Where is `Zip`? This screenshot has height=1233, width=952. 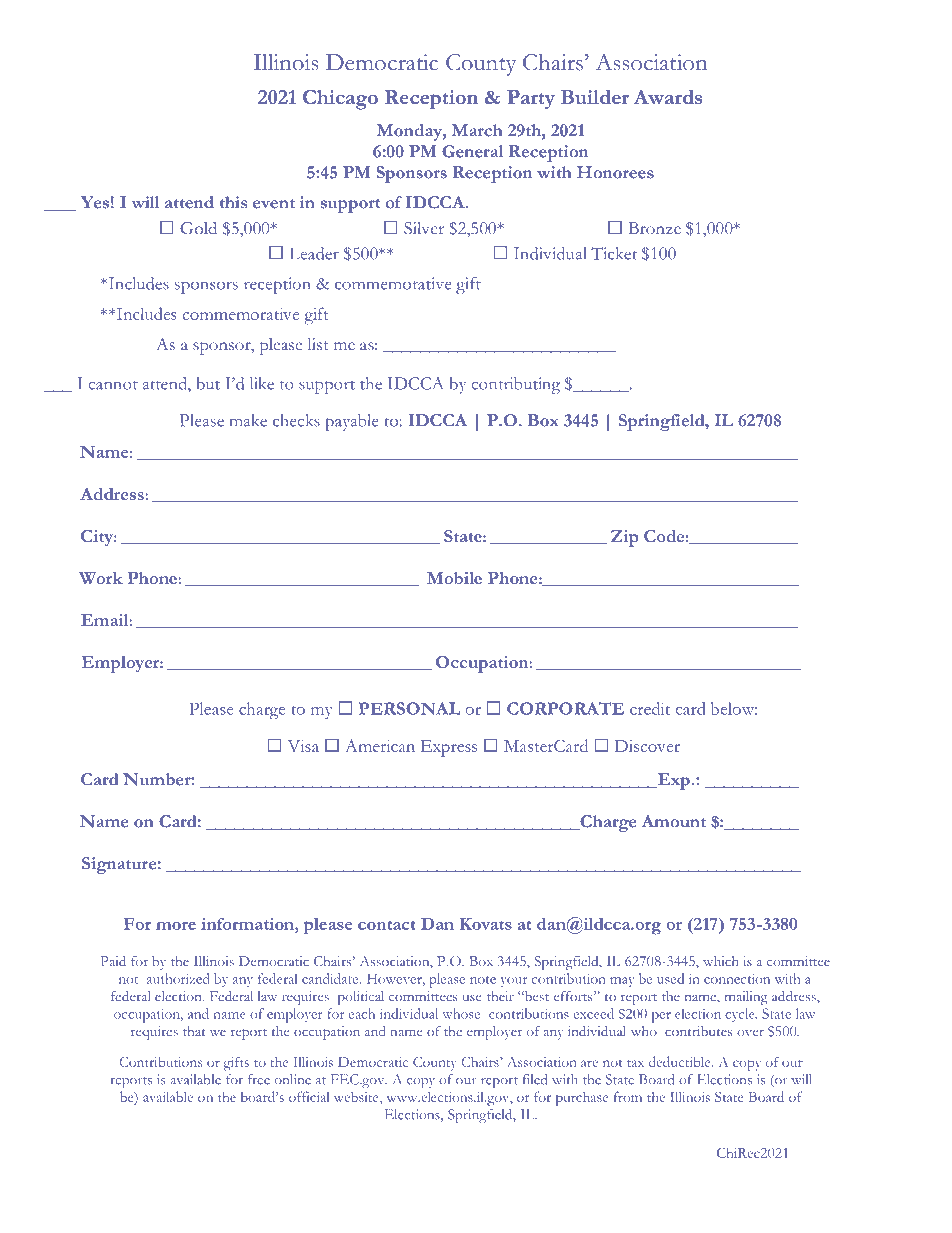 Zip is located at coordinates (625, 538).
